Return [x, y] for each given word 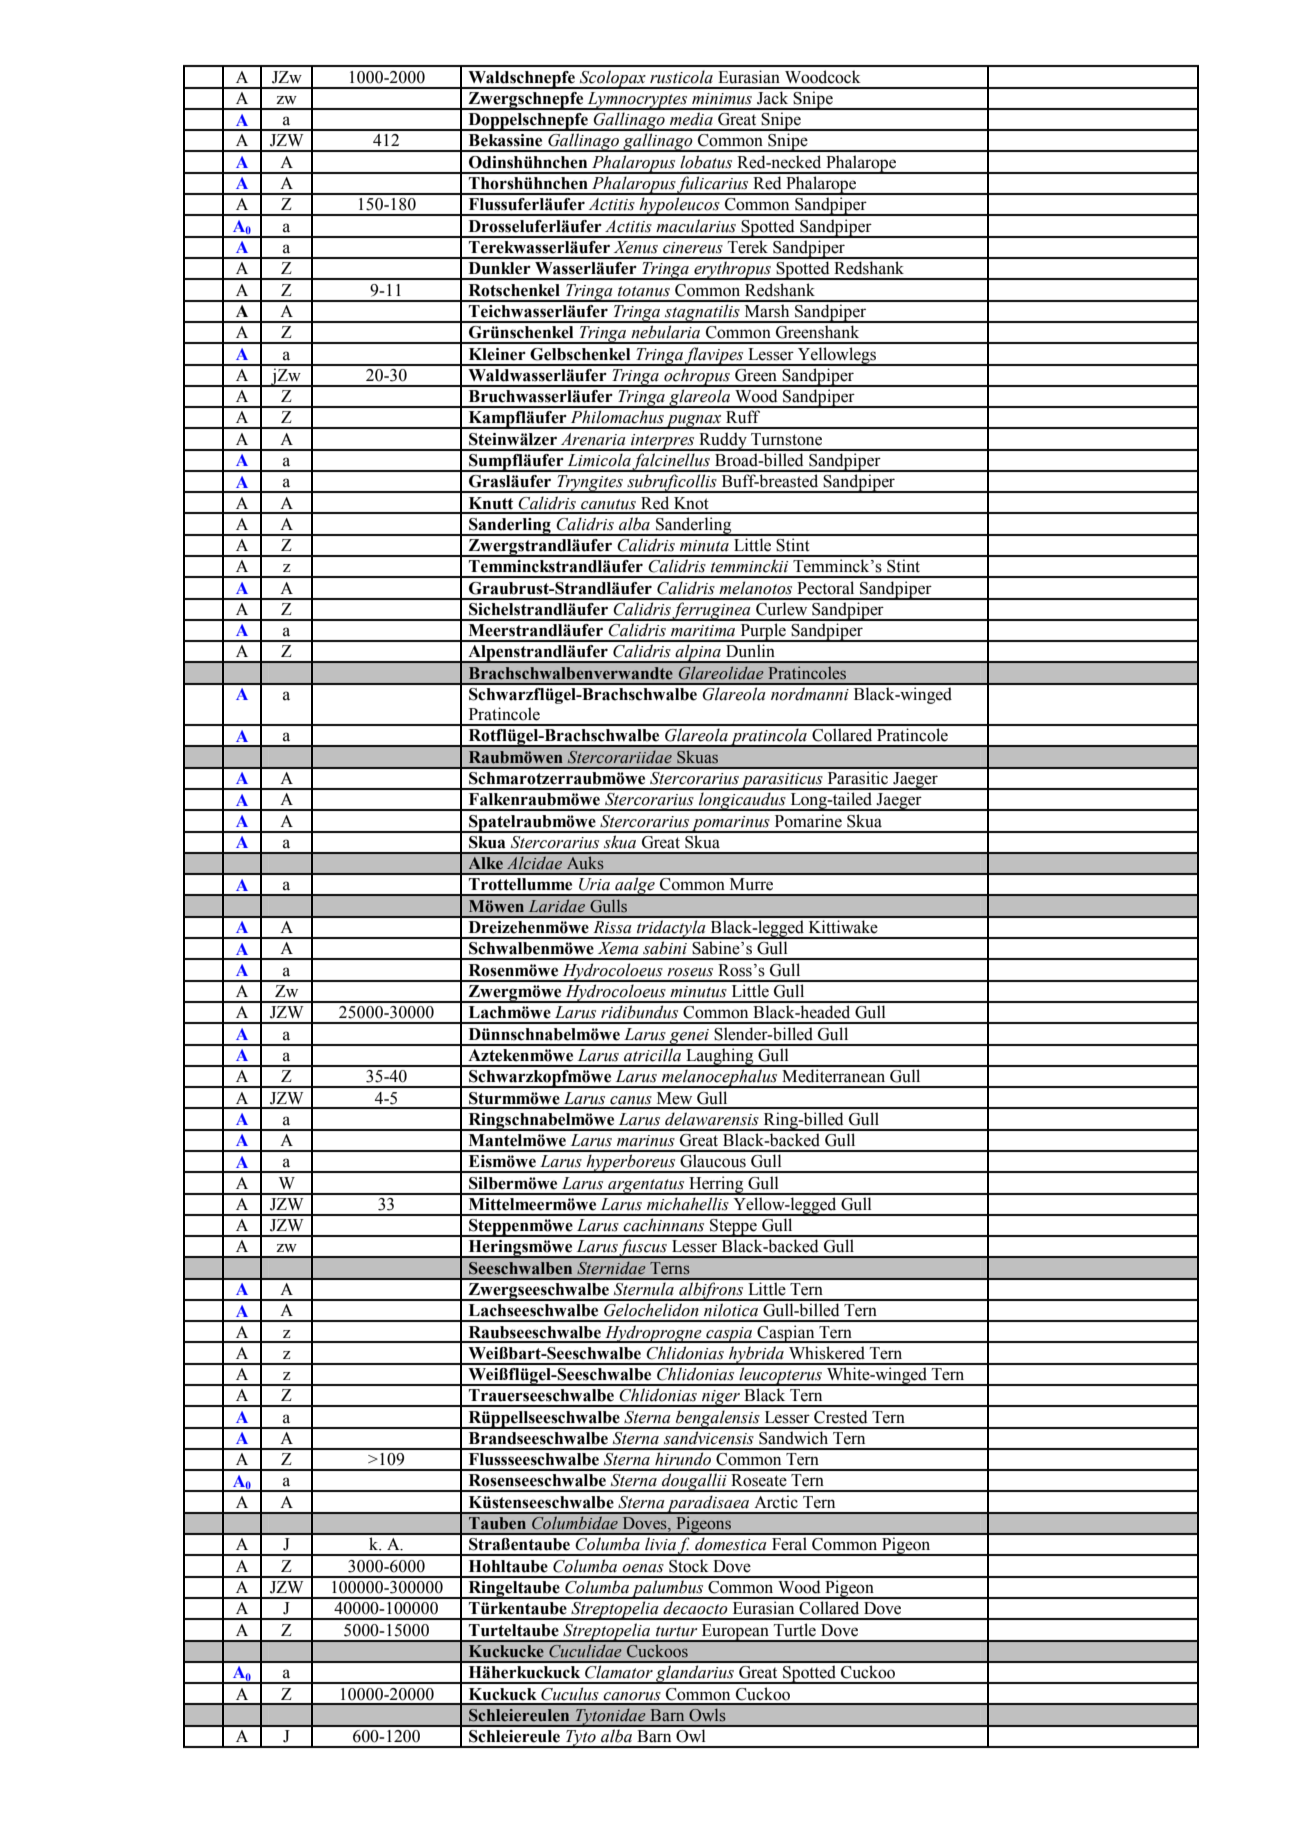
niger [721, 1398]
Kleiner [497, 354]
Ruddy [723, 441]
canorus [632, 1696]
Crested [841, 1417]
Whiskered [827, 1353]
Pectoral [825, 588]
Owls [707, 1715]
